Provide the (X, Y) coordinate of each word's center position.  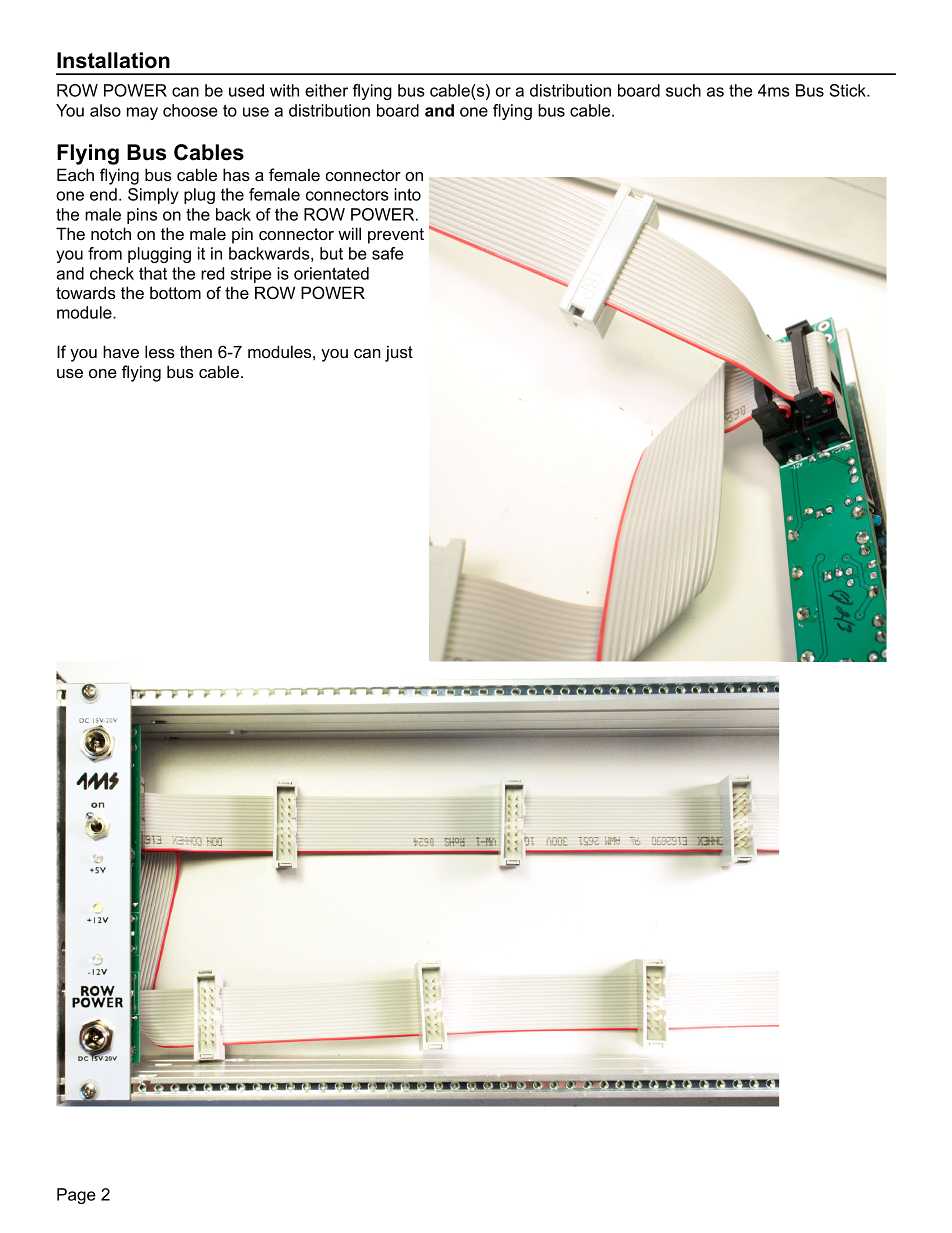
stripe (251, 275)
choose (190, 110)
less (160, 351)
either (326, 90)
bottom (175, 292)
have (121, 351)
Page (76, 1196)
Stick (848, 90)
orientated (331, 273)
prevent (396, 236)
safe (388, 253)
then (196, 351)
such (683, 90)
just (399, 353)
